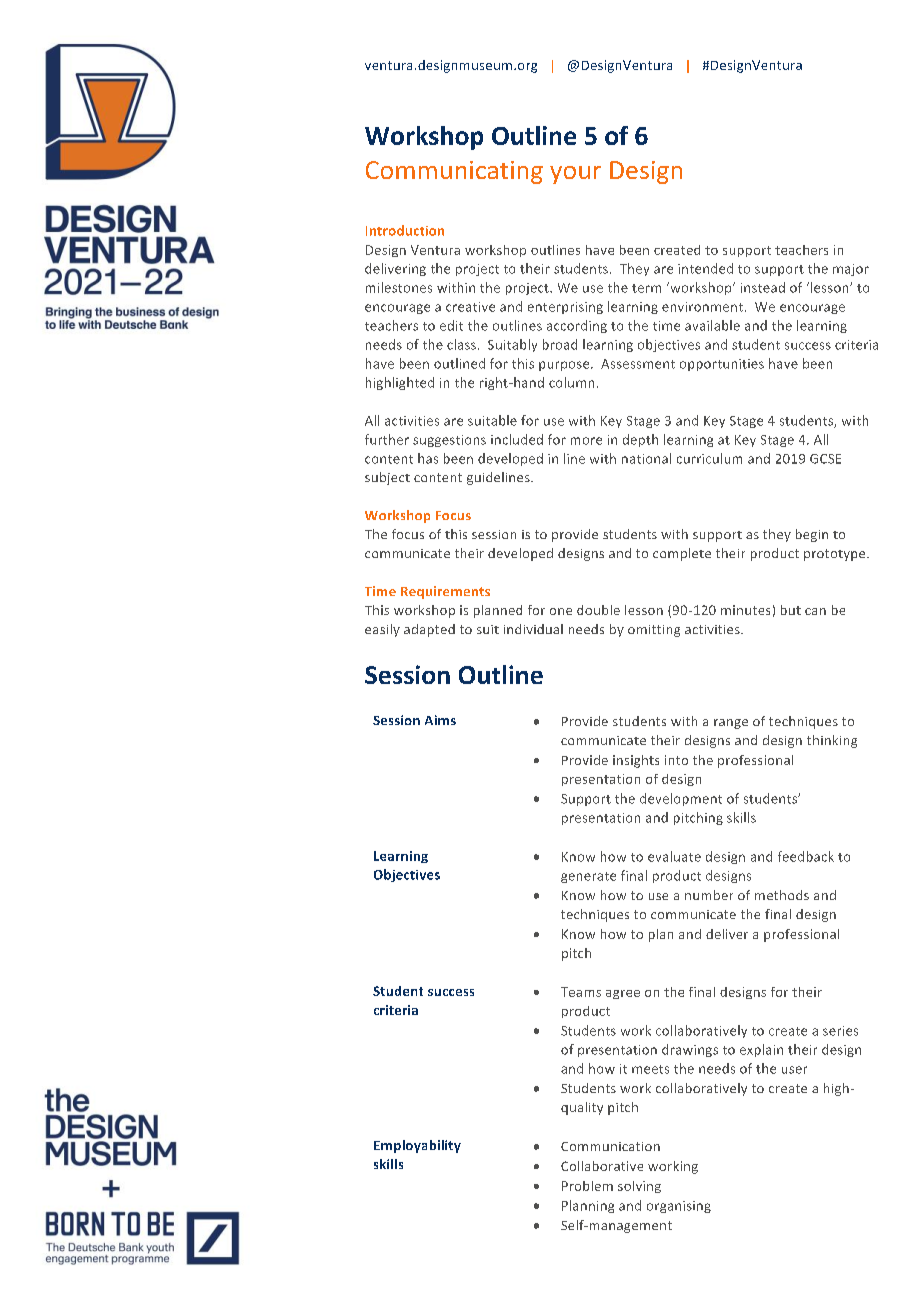 The width and height of the image is (924, 1309). What do you see at coordinates (832, 741) in the image?
I see `thinking` at bounding box center [832, 741].
